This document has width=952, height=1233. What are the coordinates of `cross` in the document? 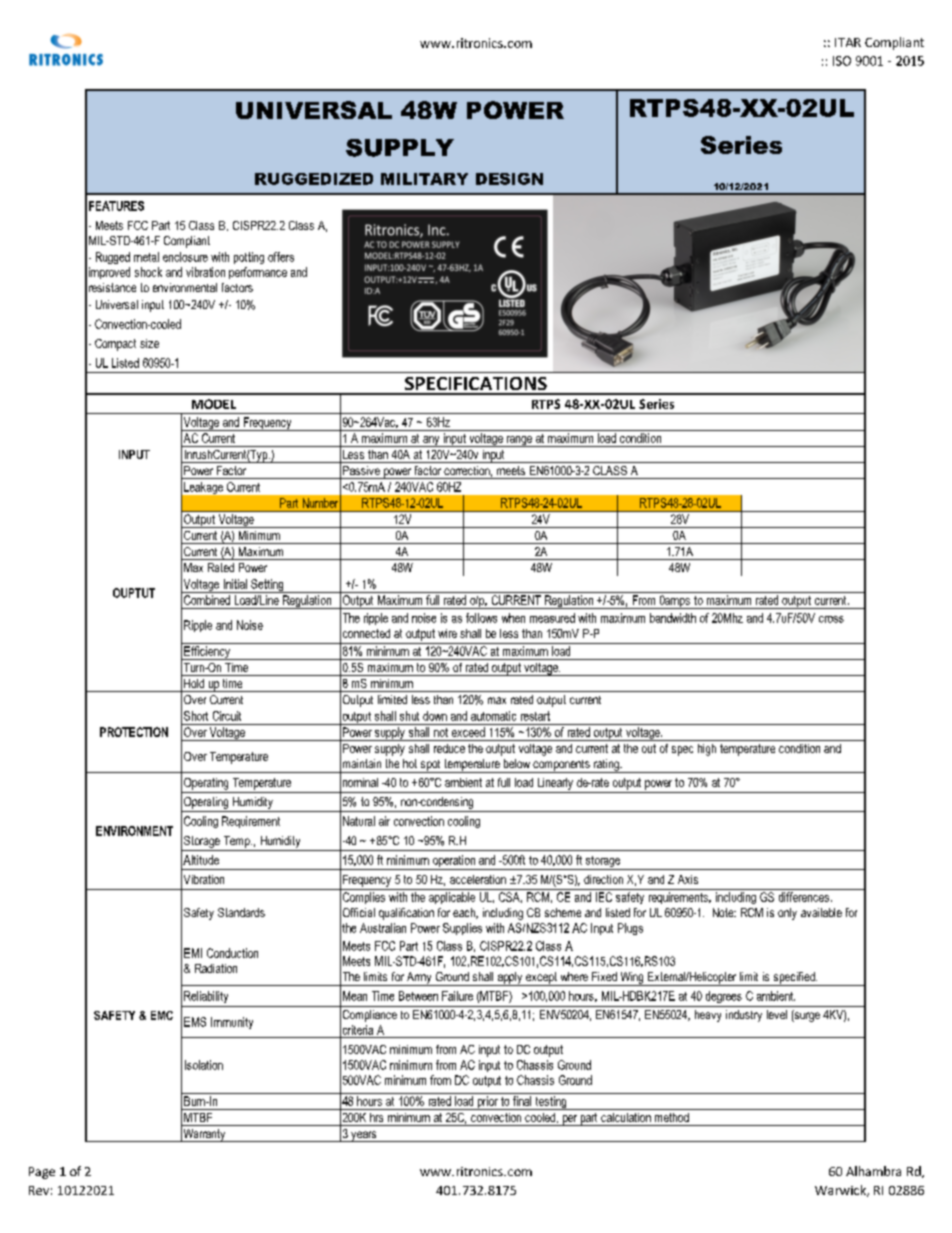 It's located at (831, 619).
